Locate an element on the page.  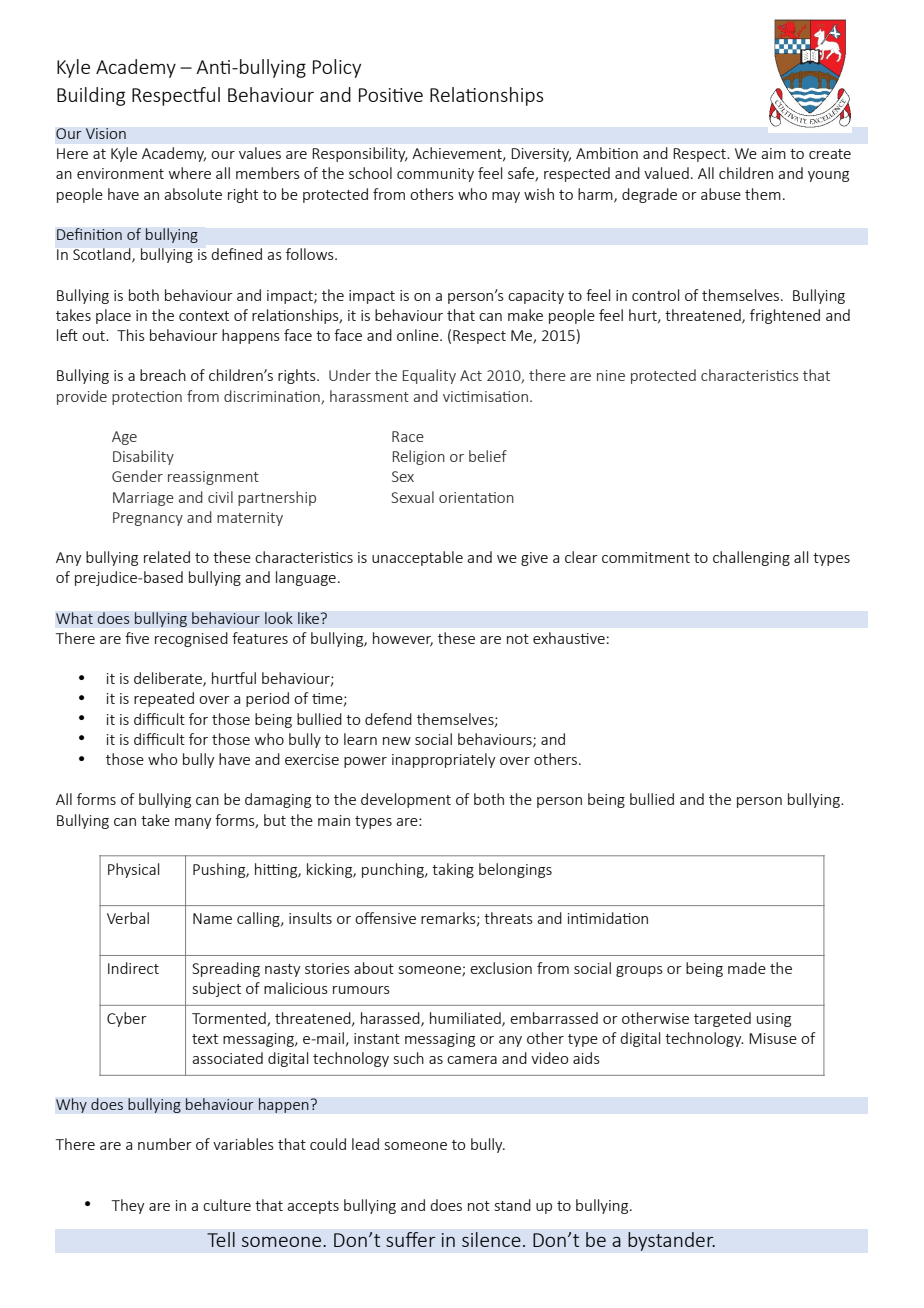
Disability is located at coordinates (143, 457).
